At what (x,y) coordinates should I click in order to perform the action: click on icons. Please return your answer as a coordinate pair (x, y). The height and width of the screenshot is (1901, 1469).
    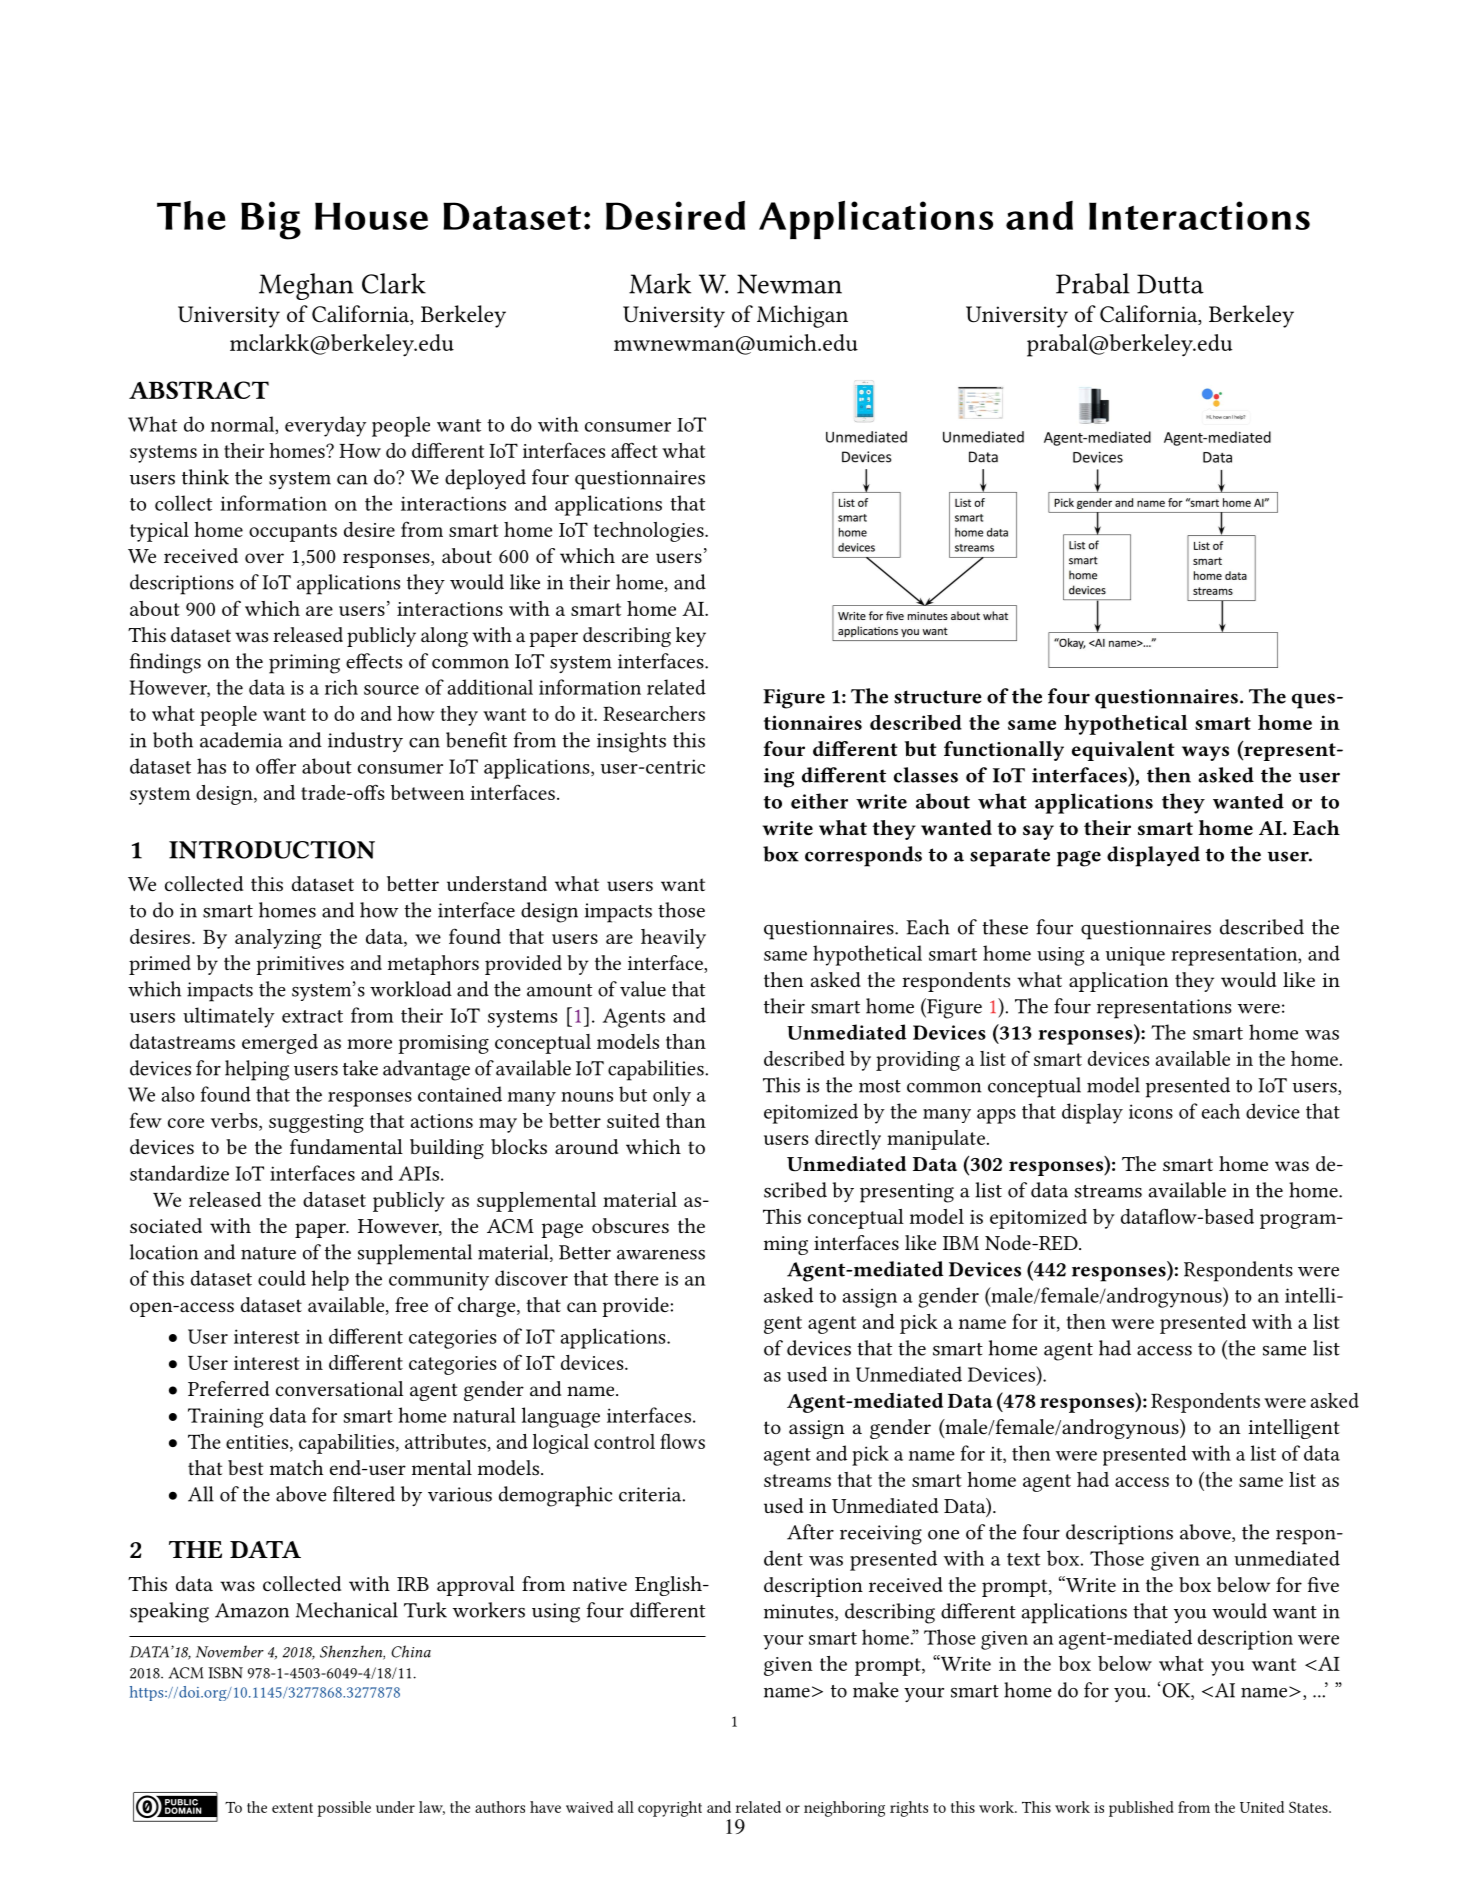
    Looking at the image, I should click on (1151, 1111).
